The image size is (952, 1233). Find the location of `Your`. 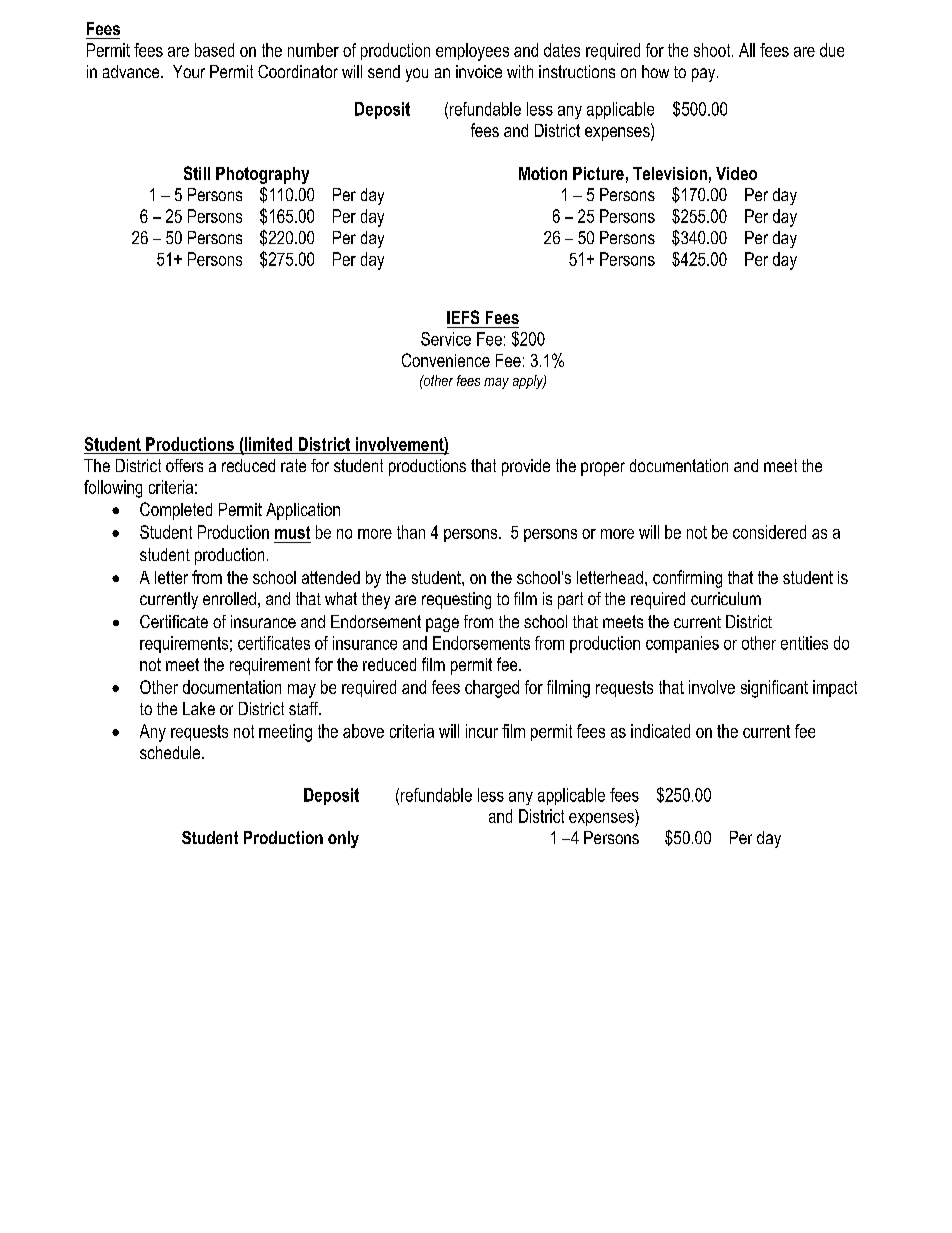

Your is located at coordinates (189, 71).
